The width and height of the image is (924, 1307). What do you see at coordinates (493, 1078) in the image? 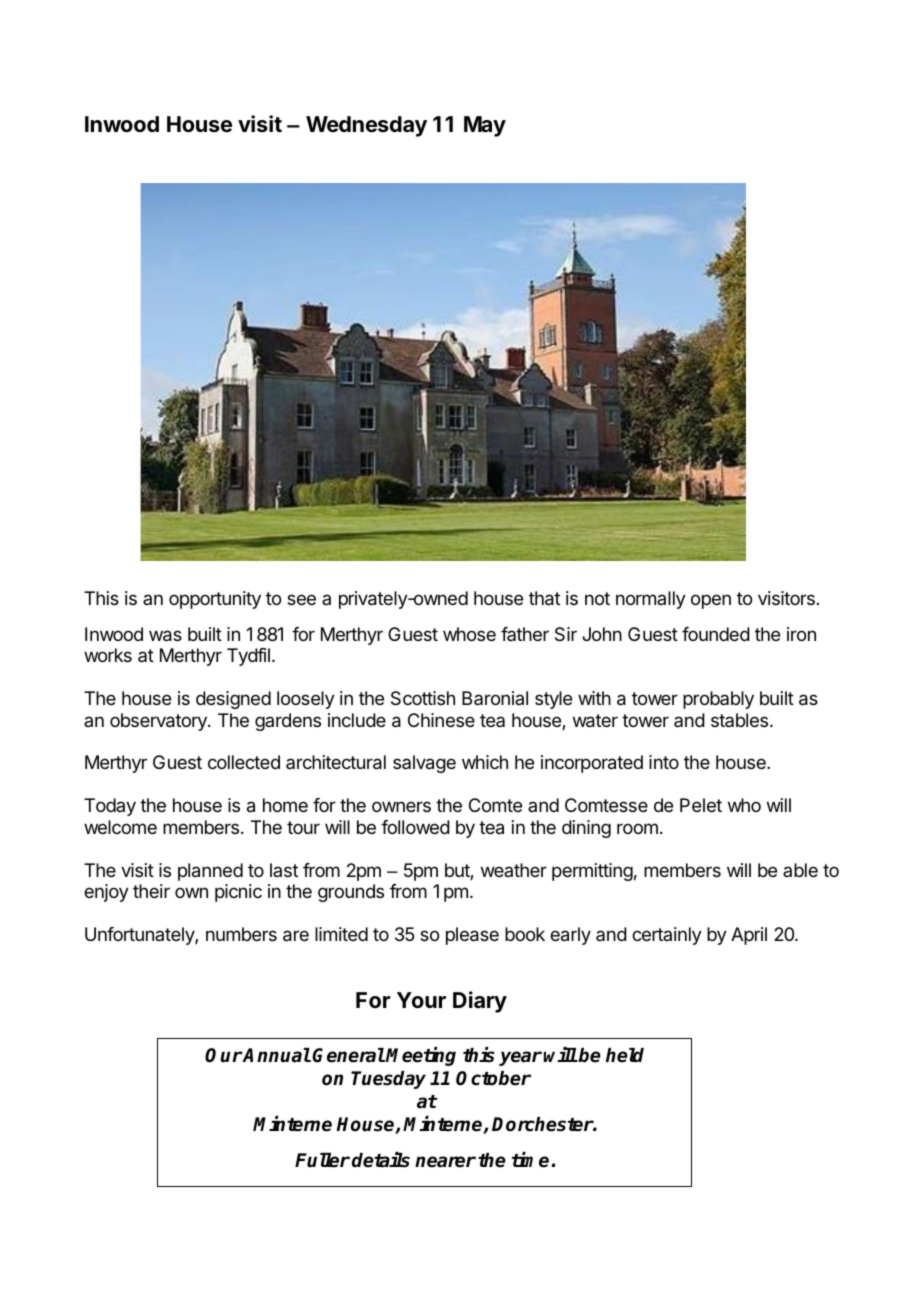
I see `October` at bounding box center [493, 1078].
